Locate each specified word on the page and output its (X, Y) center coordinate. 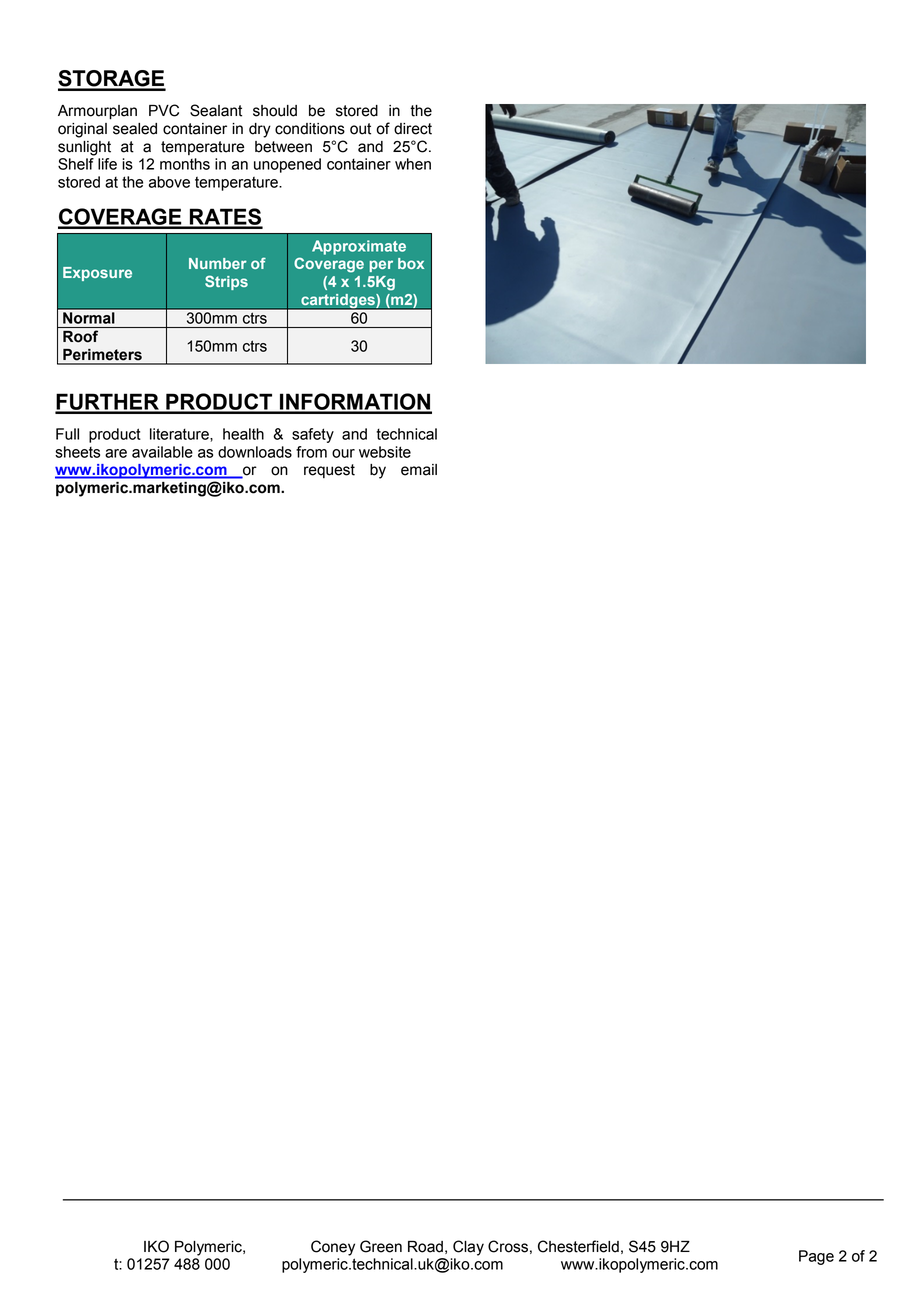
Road (425, 1247)
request (329, 471)
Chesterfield (578, 1246)
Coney (333, 1248)
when (413, 164)
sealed (135, 129)
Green (381, 1246)
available (162, 452)
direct (413, 129)
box (411, 263)
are (116, 453)
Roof (80, 336)
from (311, 452)
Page (816, 1257)
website (385, 452)
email (419, 470)
